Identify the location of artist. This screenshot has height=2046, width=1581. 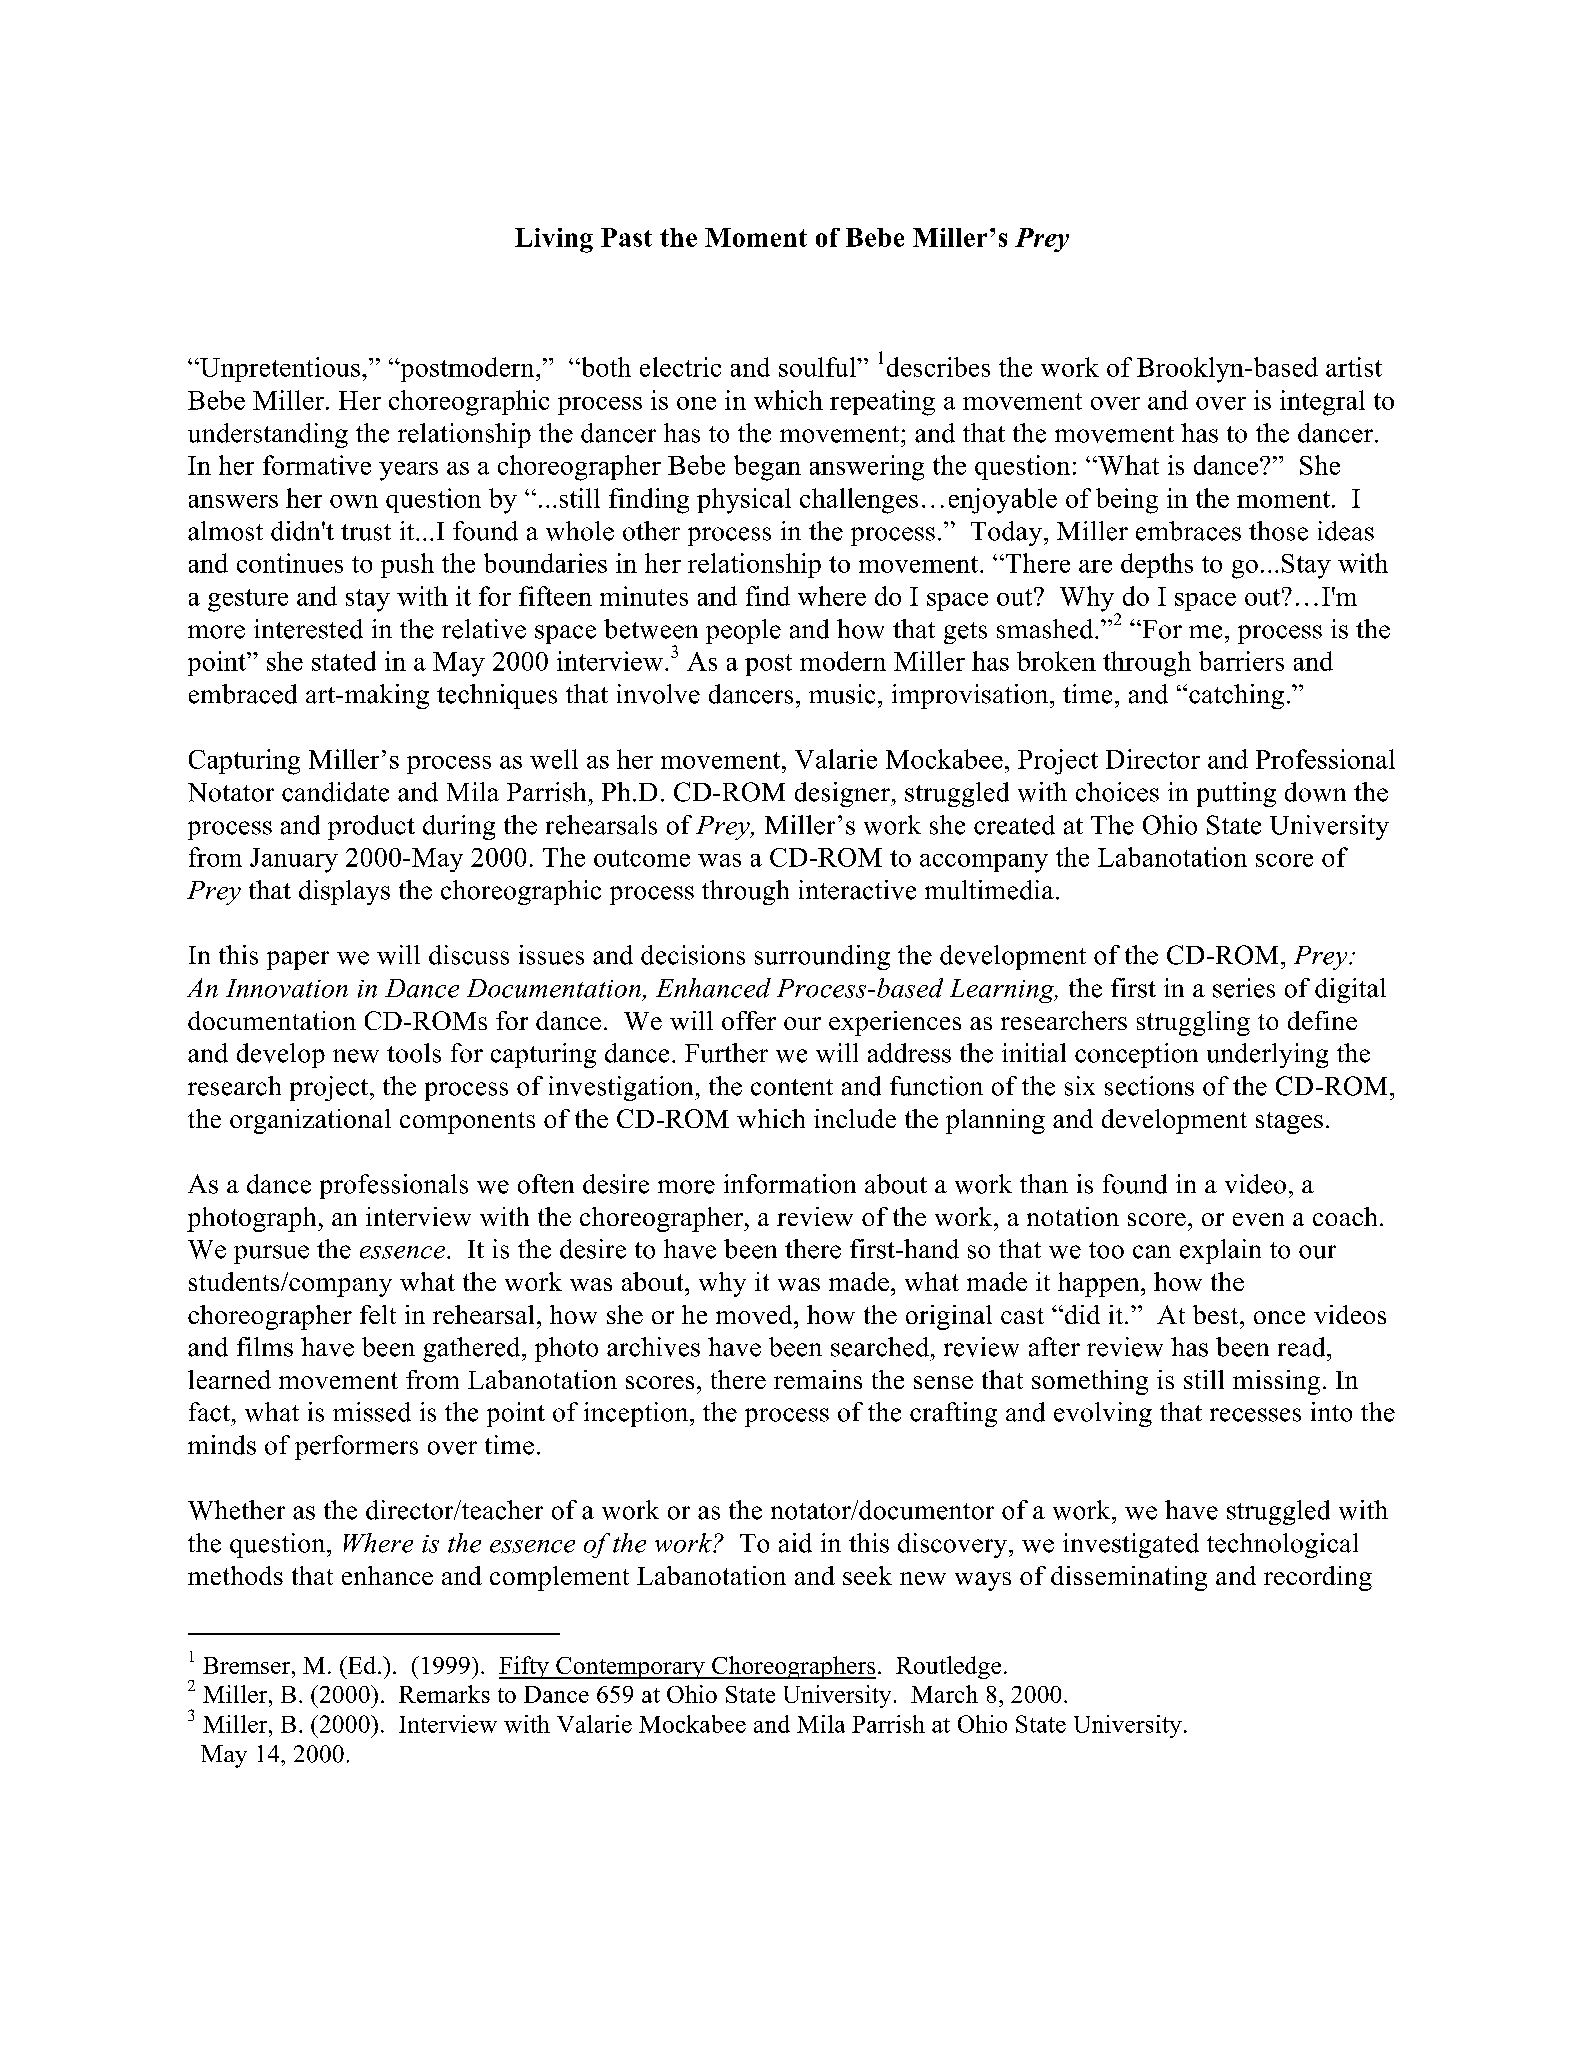
(1354, 367).
